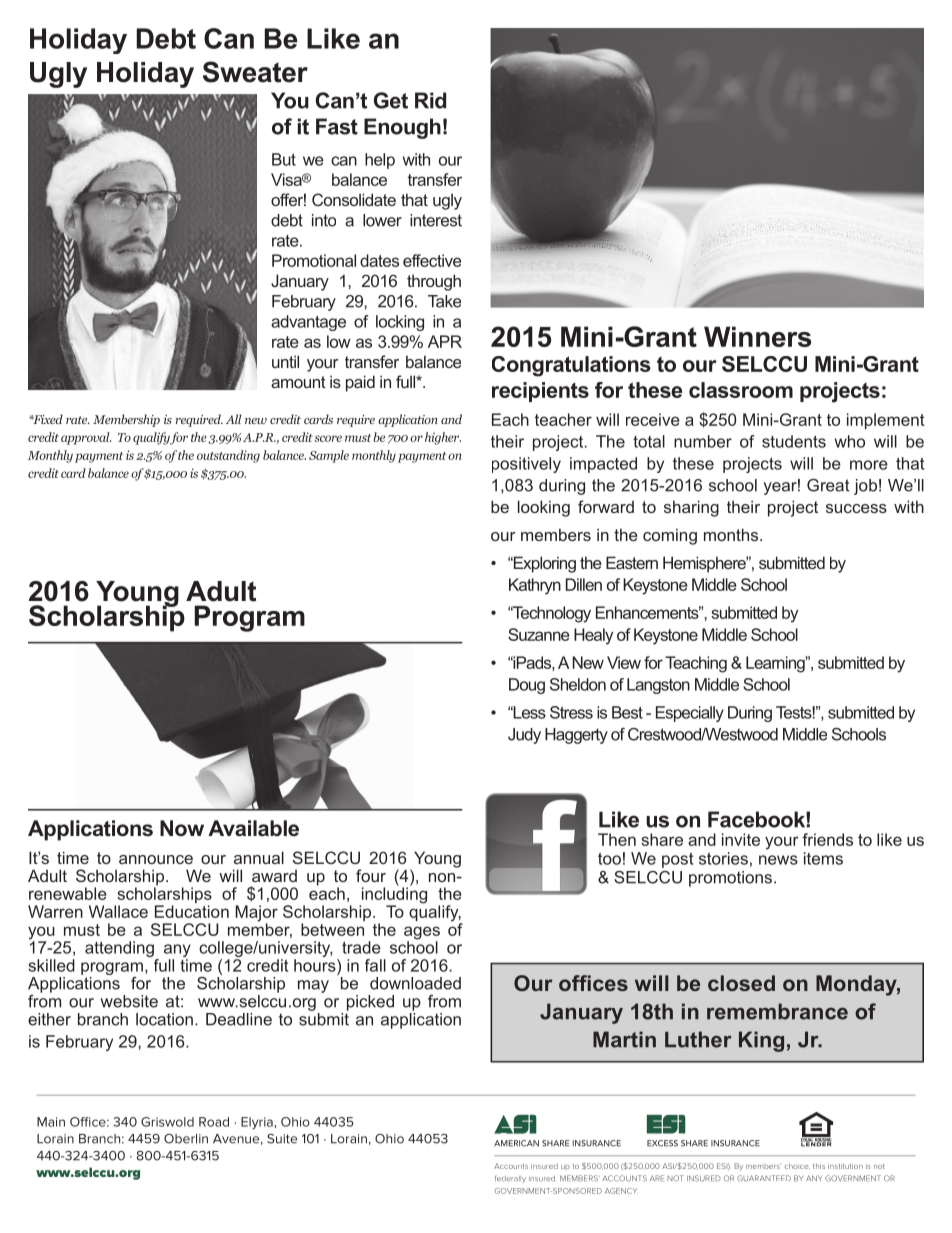 Image resolution: width=952 pixels, height=1233 pixels. I want to click on Rid, so click(430, 100).
